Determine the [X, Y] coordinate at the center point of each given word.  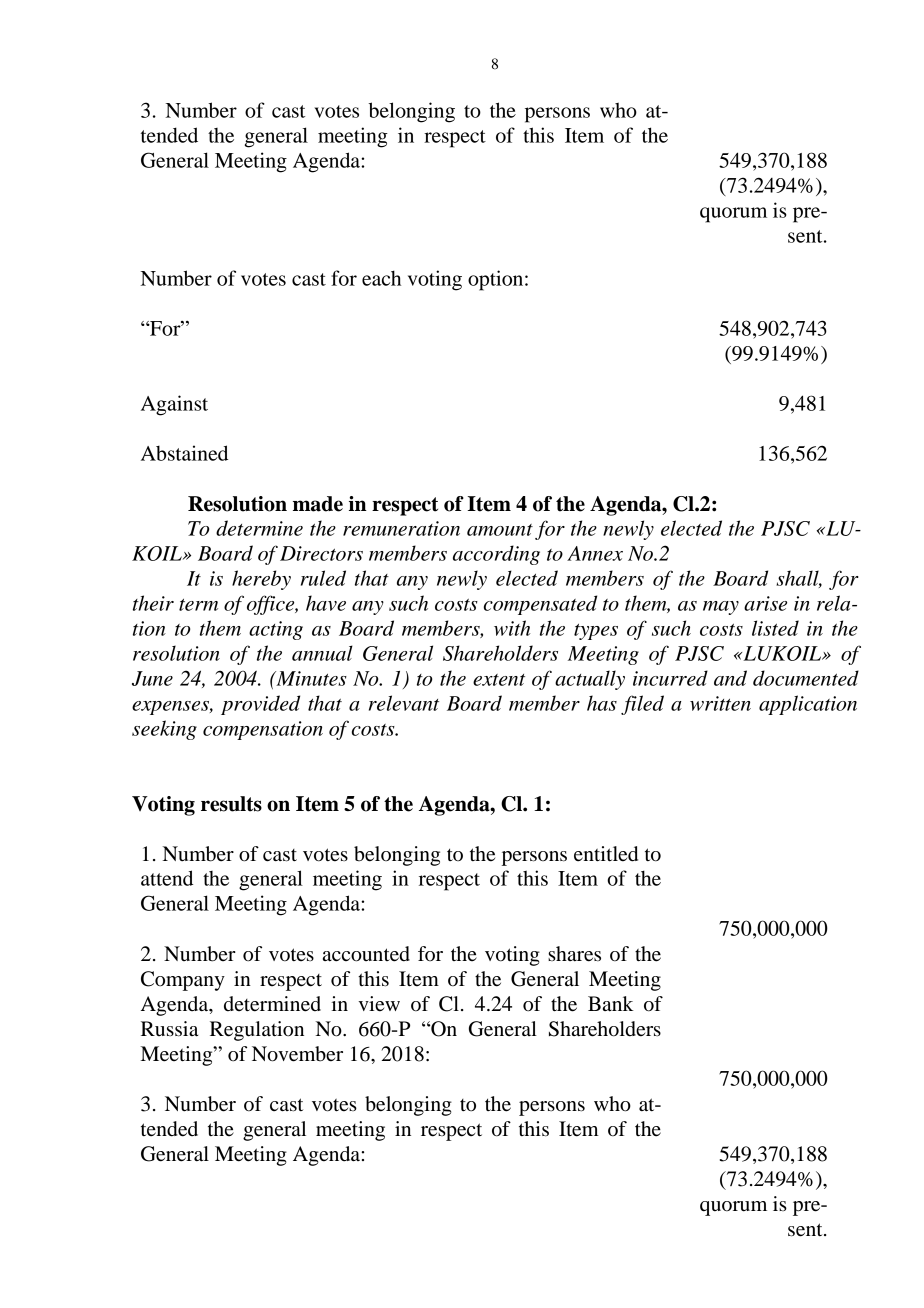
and [730, 678]
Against [174, 405]
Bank [611, 1004]
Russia [169, 1029]
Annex [595, 553]
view [379, 1004]
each [381, 278]
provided [260, 705]
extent [499, 680]
